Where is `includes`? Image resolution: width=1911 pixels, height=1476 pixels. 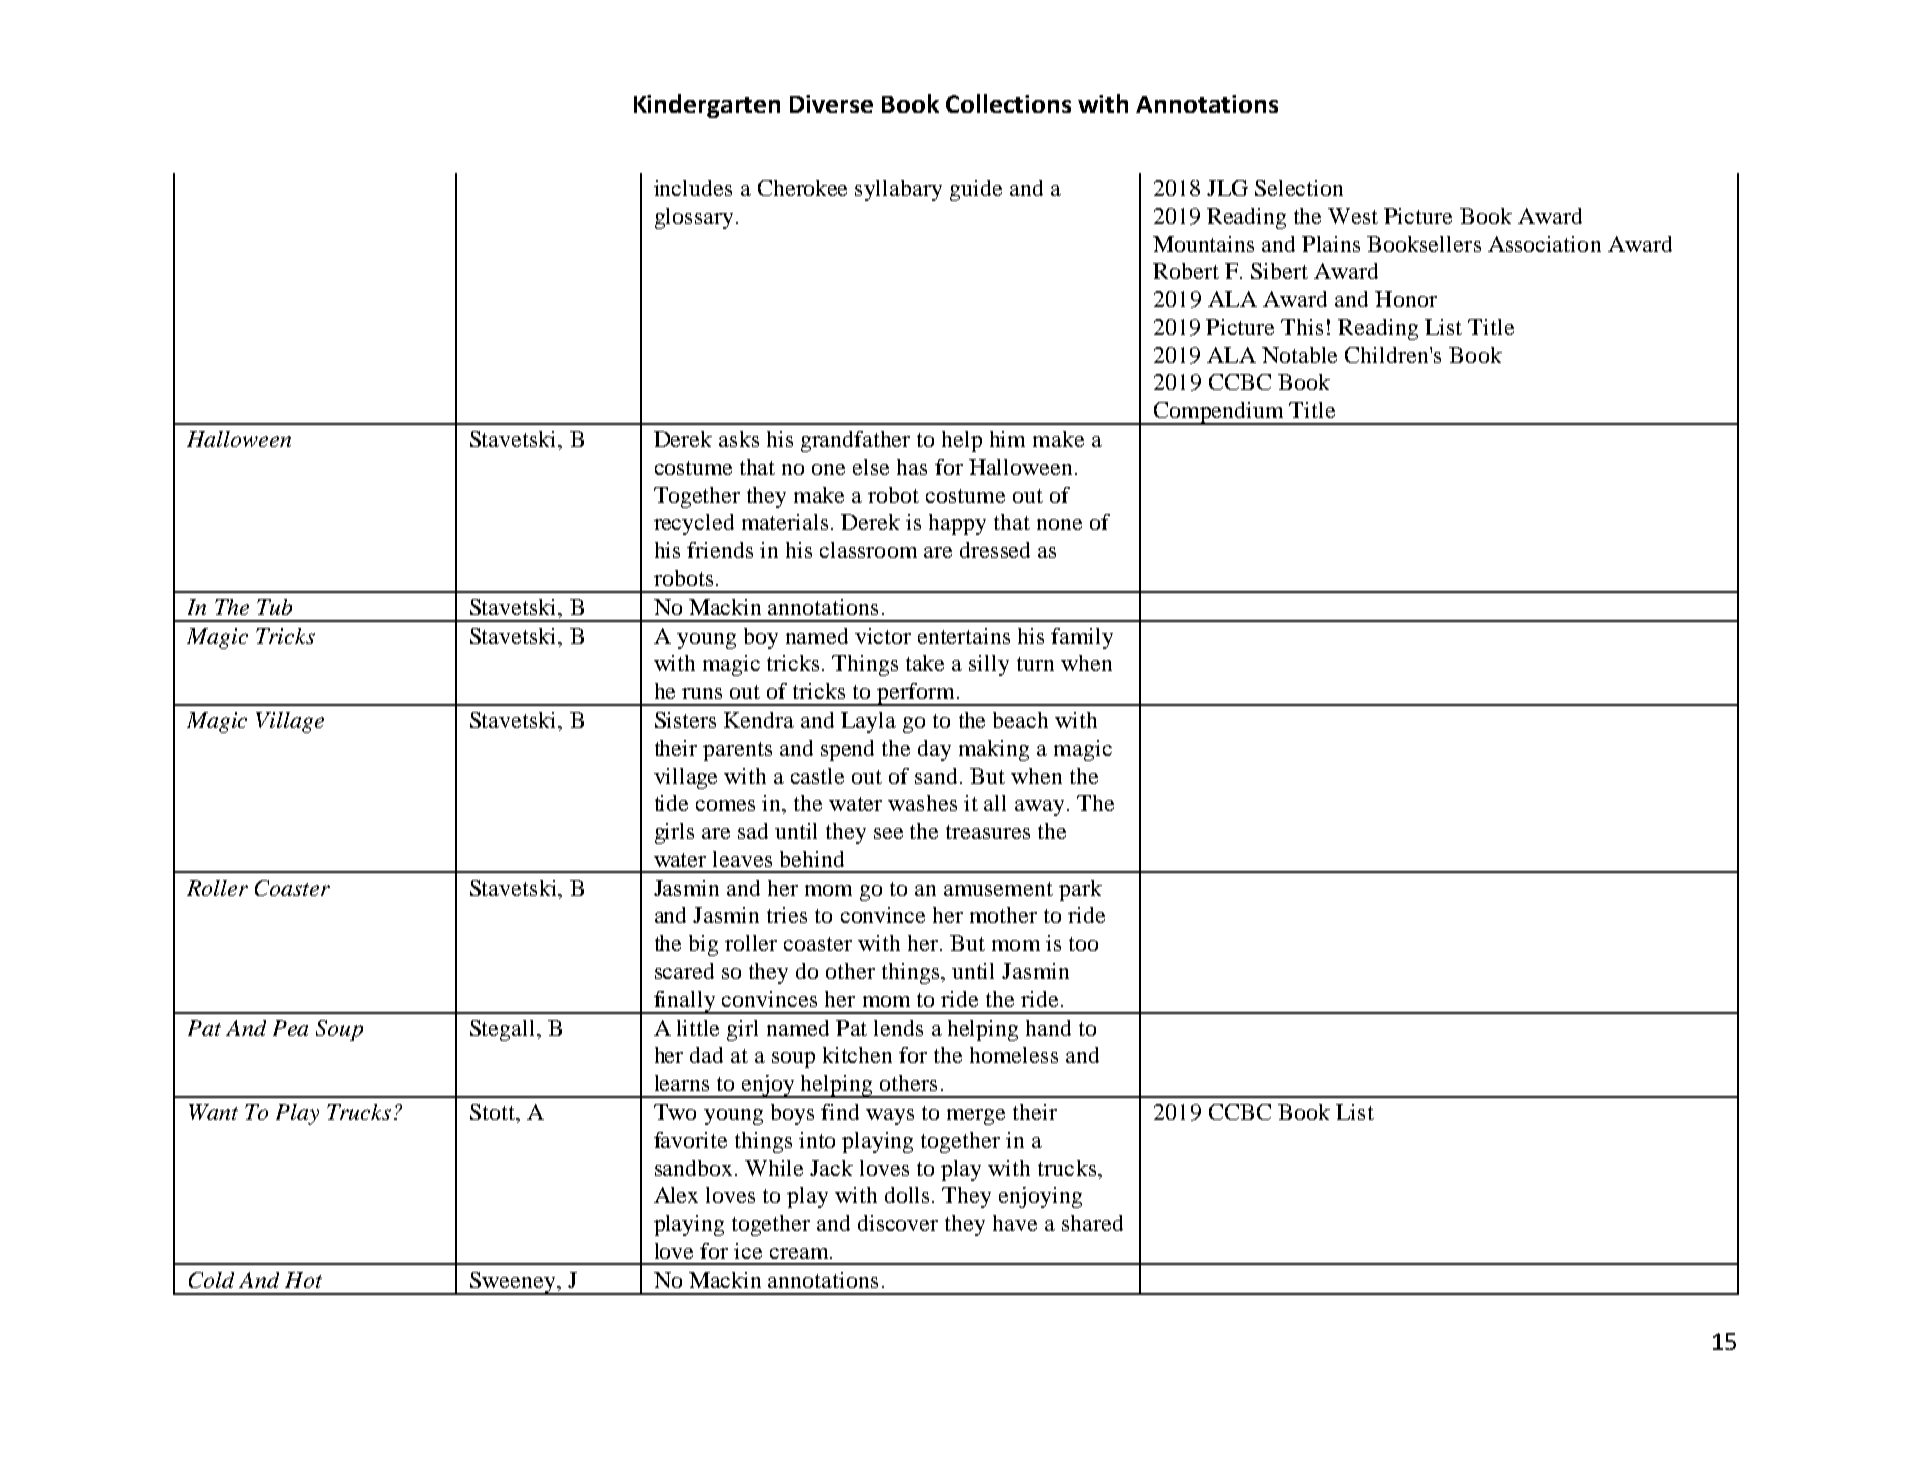
includes is located at coordinates (693, 188).
